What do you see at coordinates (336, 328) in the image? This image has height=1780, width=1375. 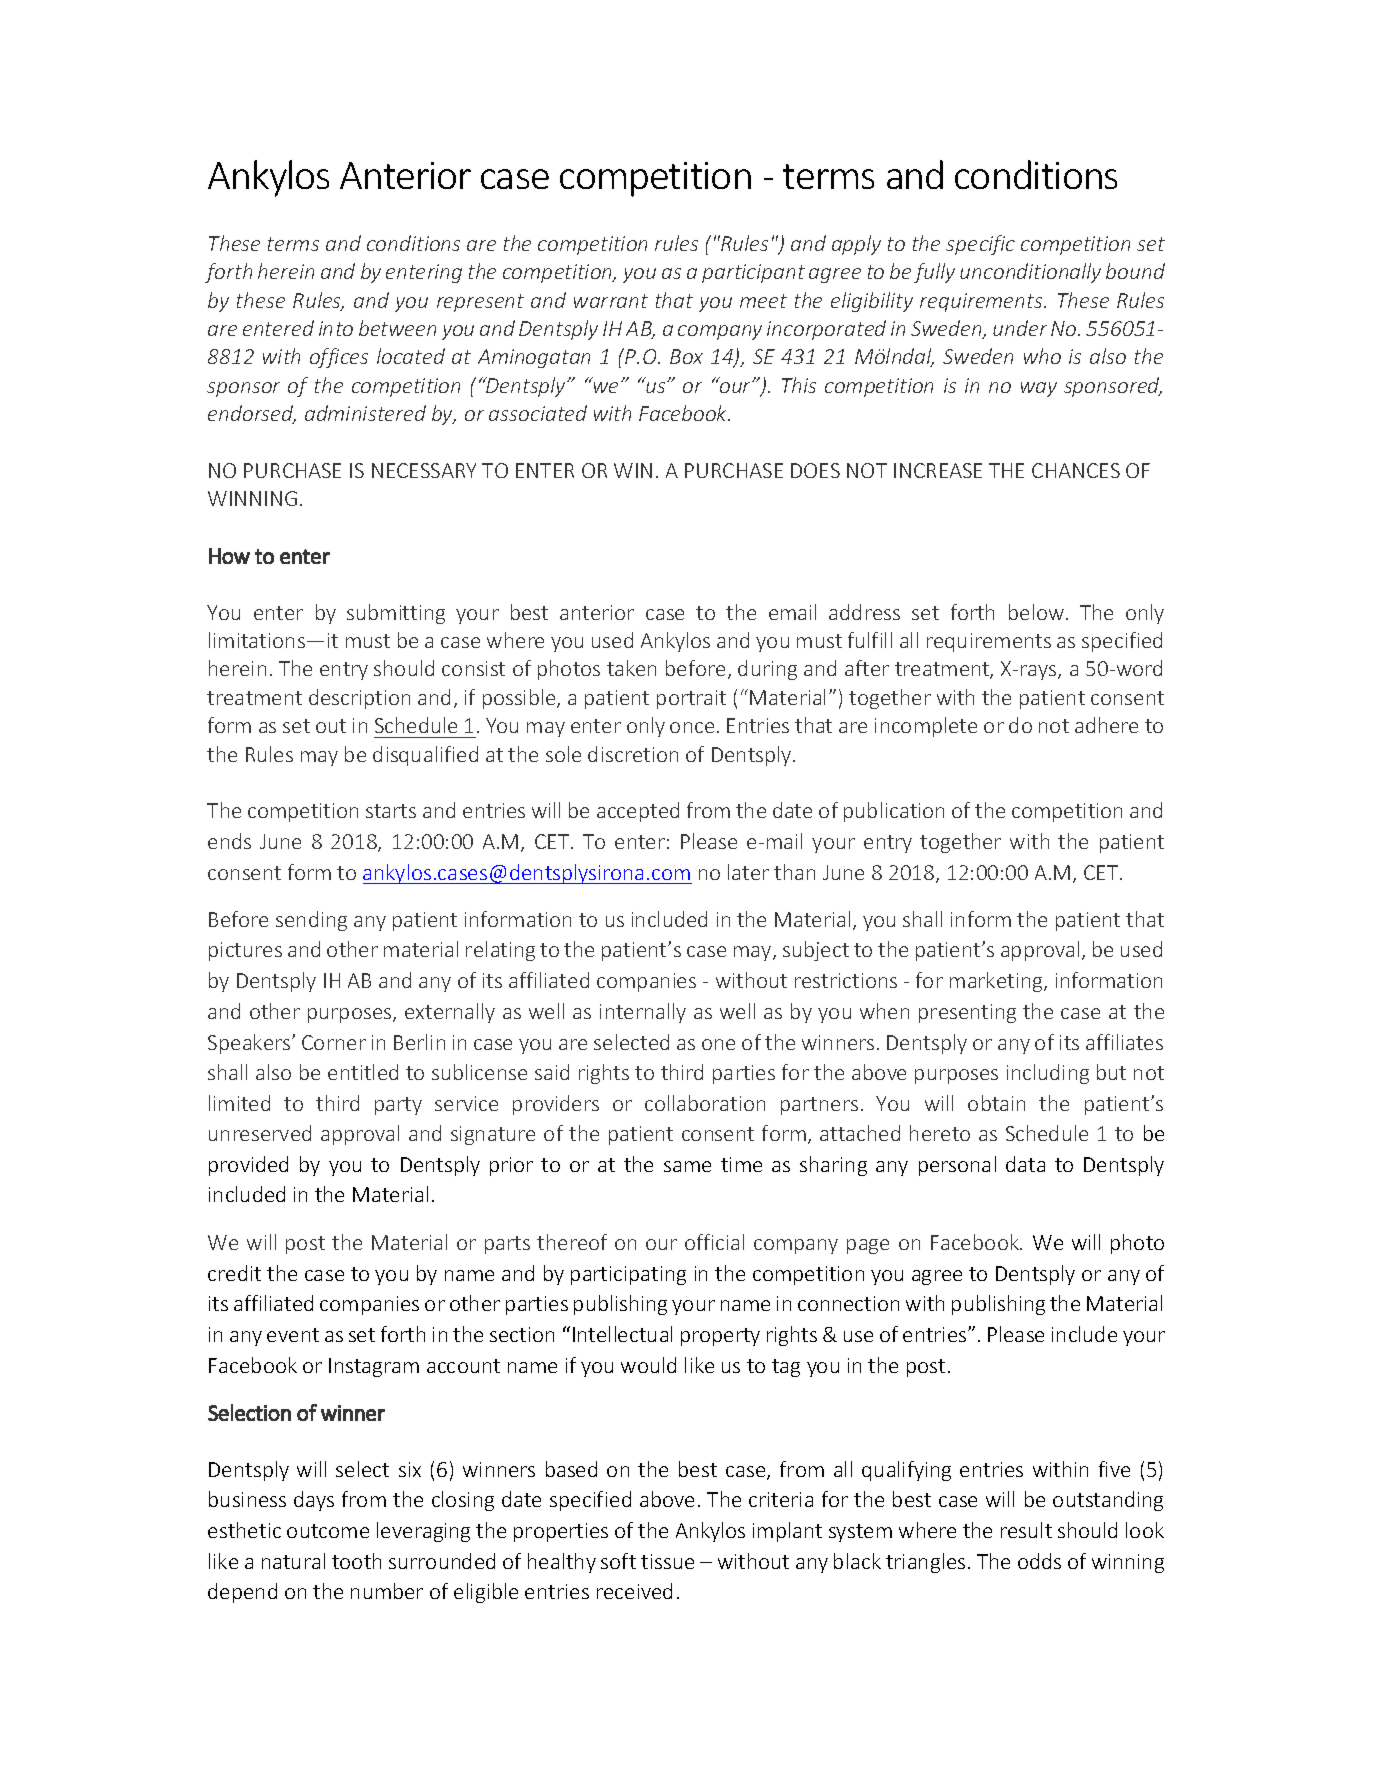 I see `into` at bounding box center [336, 328].
